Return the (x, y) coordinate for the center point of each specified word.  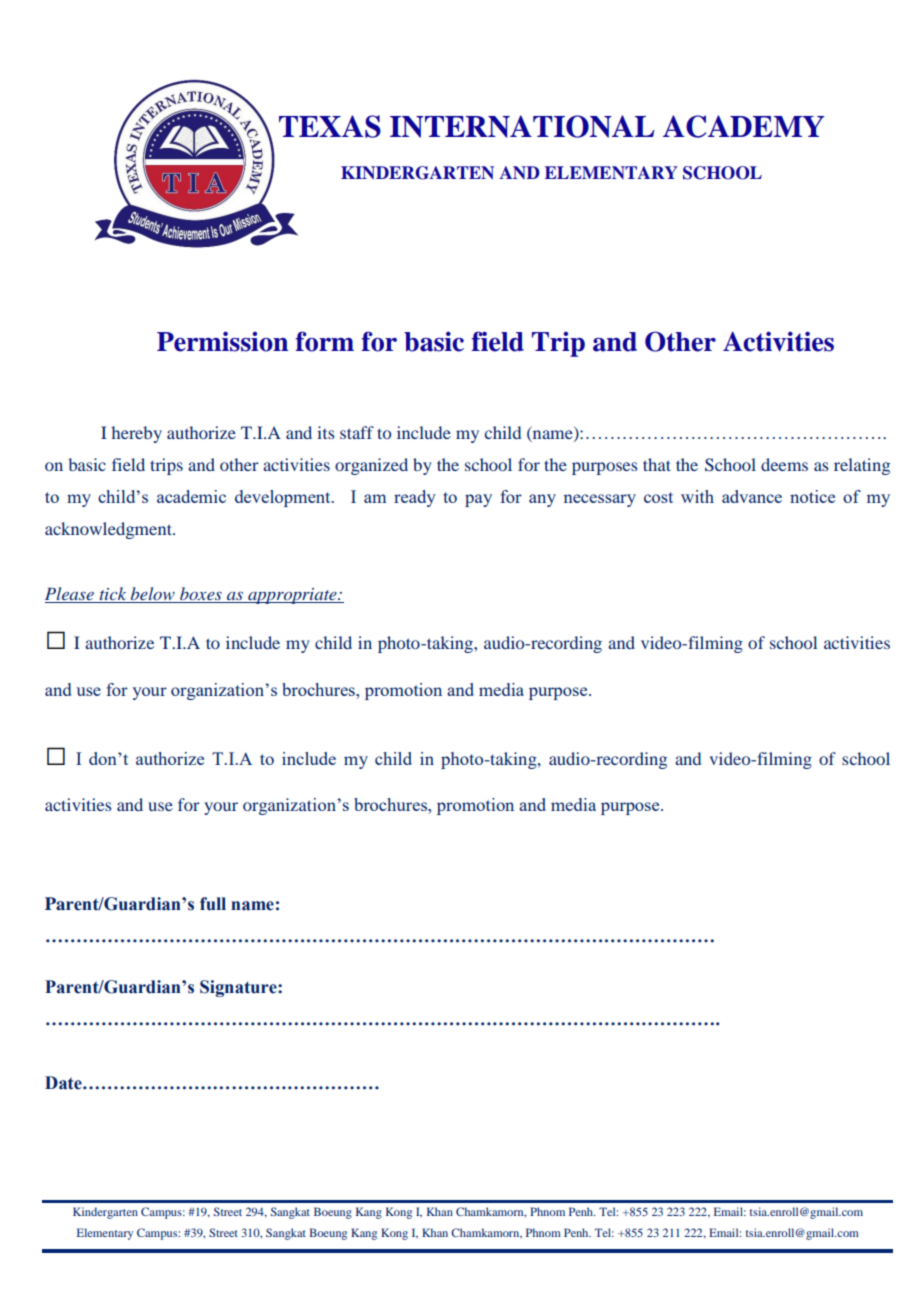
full (213, 904)
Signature (239, 988)
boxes (201, 593)
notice (812, 496)
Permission (222, 341)
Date (64, 1083)
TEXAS (330, 126)
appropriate (292, 596)
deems (784, 464)
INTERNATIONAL (522, 126)
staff (357, 432)
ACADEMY (743, 126)
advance (752, 496)
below (153, 593)
